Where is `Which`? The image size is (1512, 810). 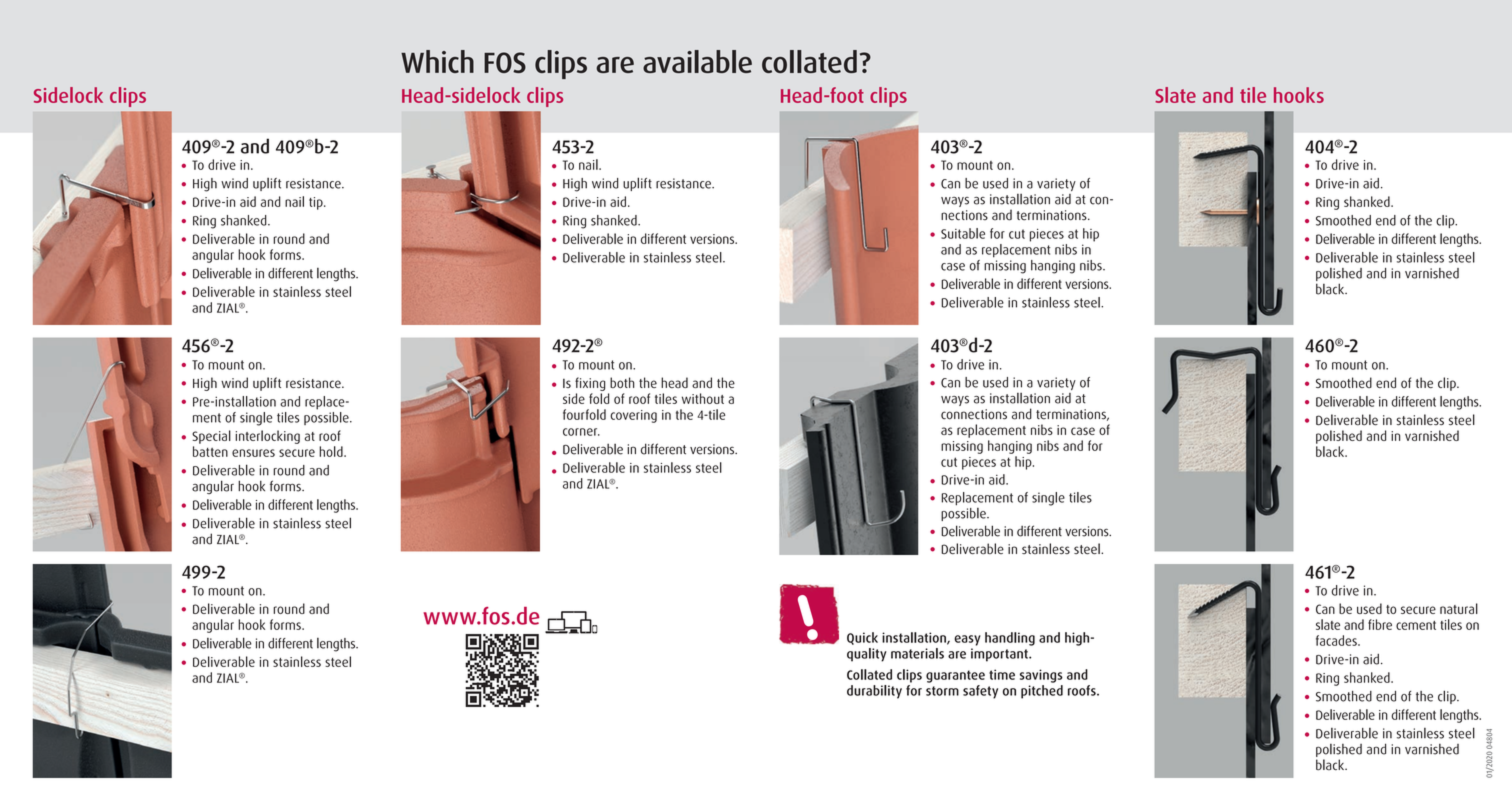 Which is located at coordinates (437, 61).
